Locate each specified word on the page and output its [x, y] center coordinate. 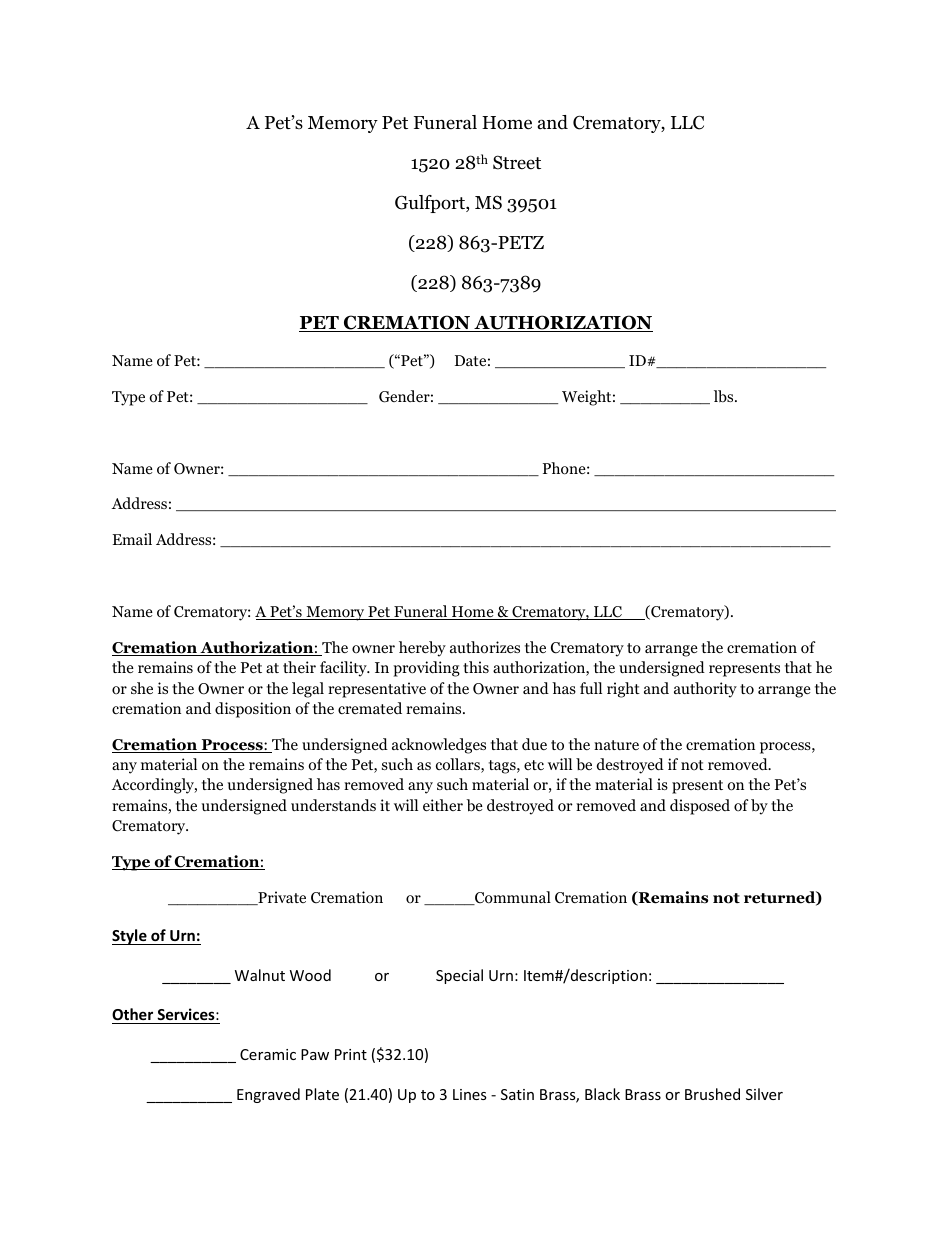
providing [426, 669]
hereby [422, 649]
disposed [700, 807]
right [623, 690]
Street [517, 162]
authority [705, 690]
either [443, 805]
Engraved [268, 1095]
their [299, 667]
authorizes [485, 647]
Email [132, 539]
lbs [725, 396]
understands [333, 805]
